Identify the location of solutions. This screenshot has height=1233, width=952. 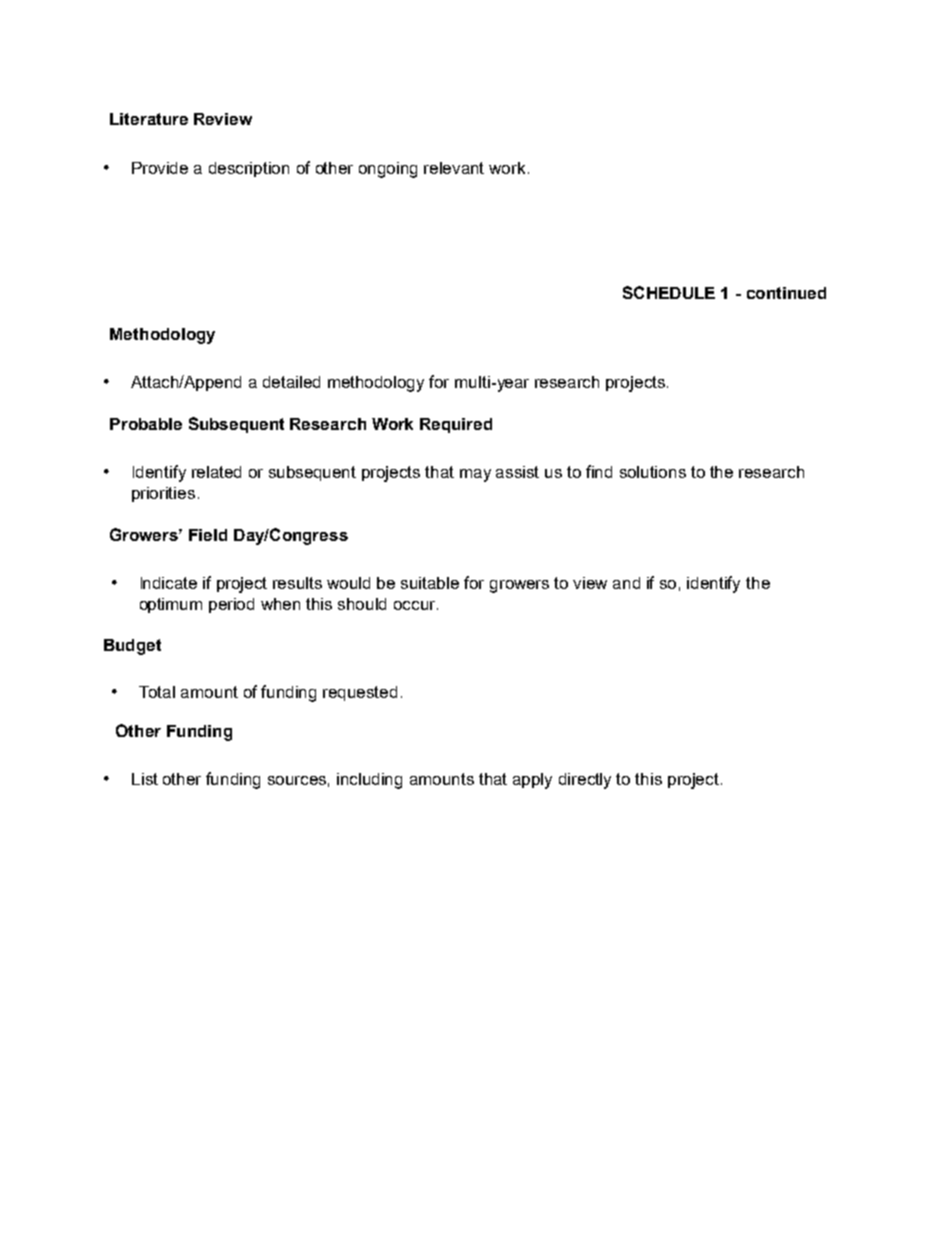
(653, 472).
